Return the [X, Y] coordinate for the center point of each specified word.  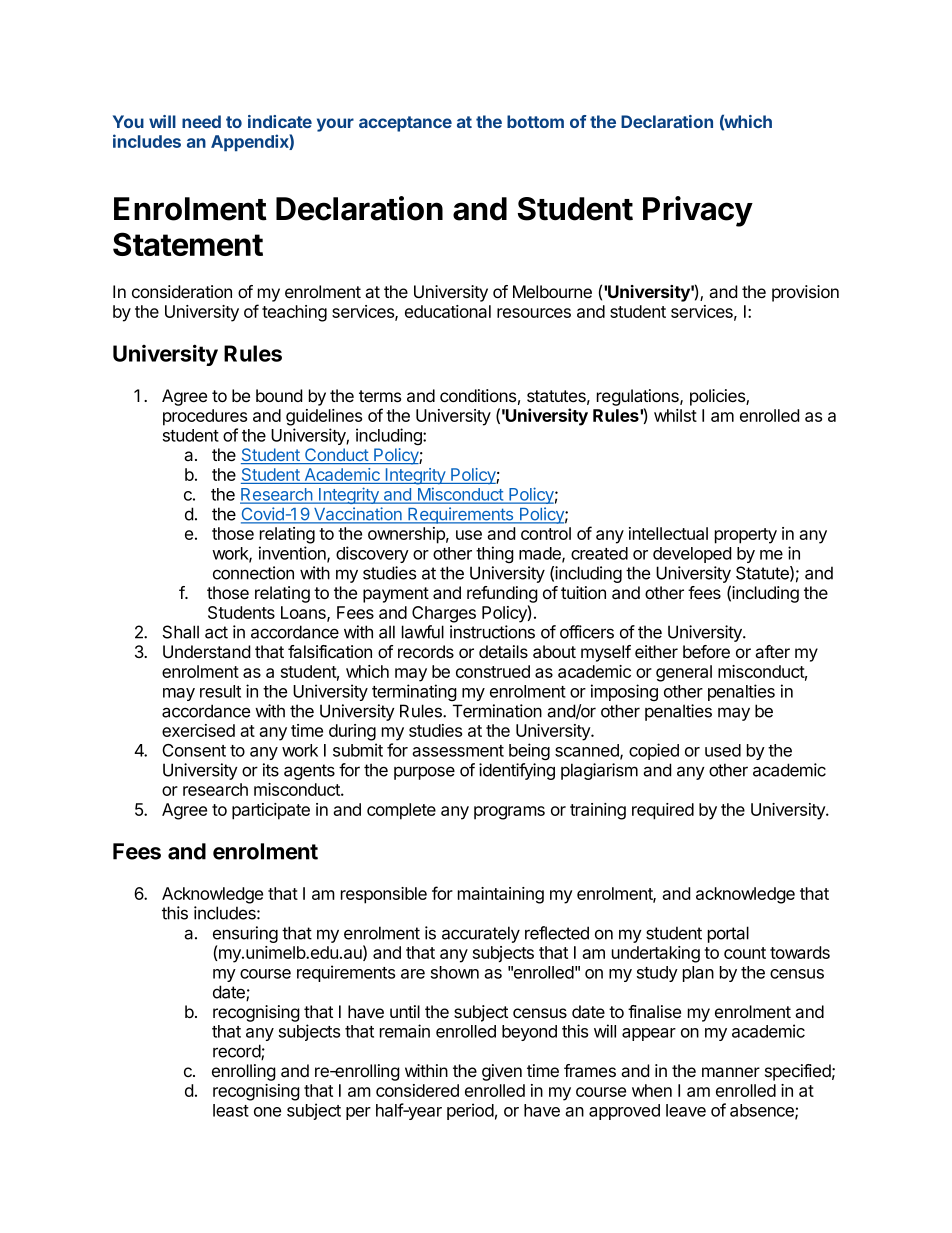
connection [253, 573]
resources [534, 313]
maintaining [501, 895]
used [723, 750]
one [267, 1112]
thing [495, 554]
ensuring [245, 936]
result [220, 691]
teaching [294, 313]
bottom [535, 121]
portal [728, 934]
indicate [280, 121]
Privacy [698, 211]
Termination [497, 711]
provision [805, 293]
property [746, 536]
